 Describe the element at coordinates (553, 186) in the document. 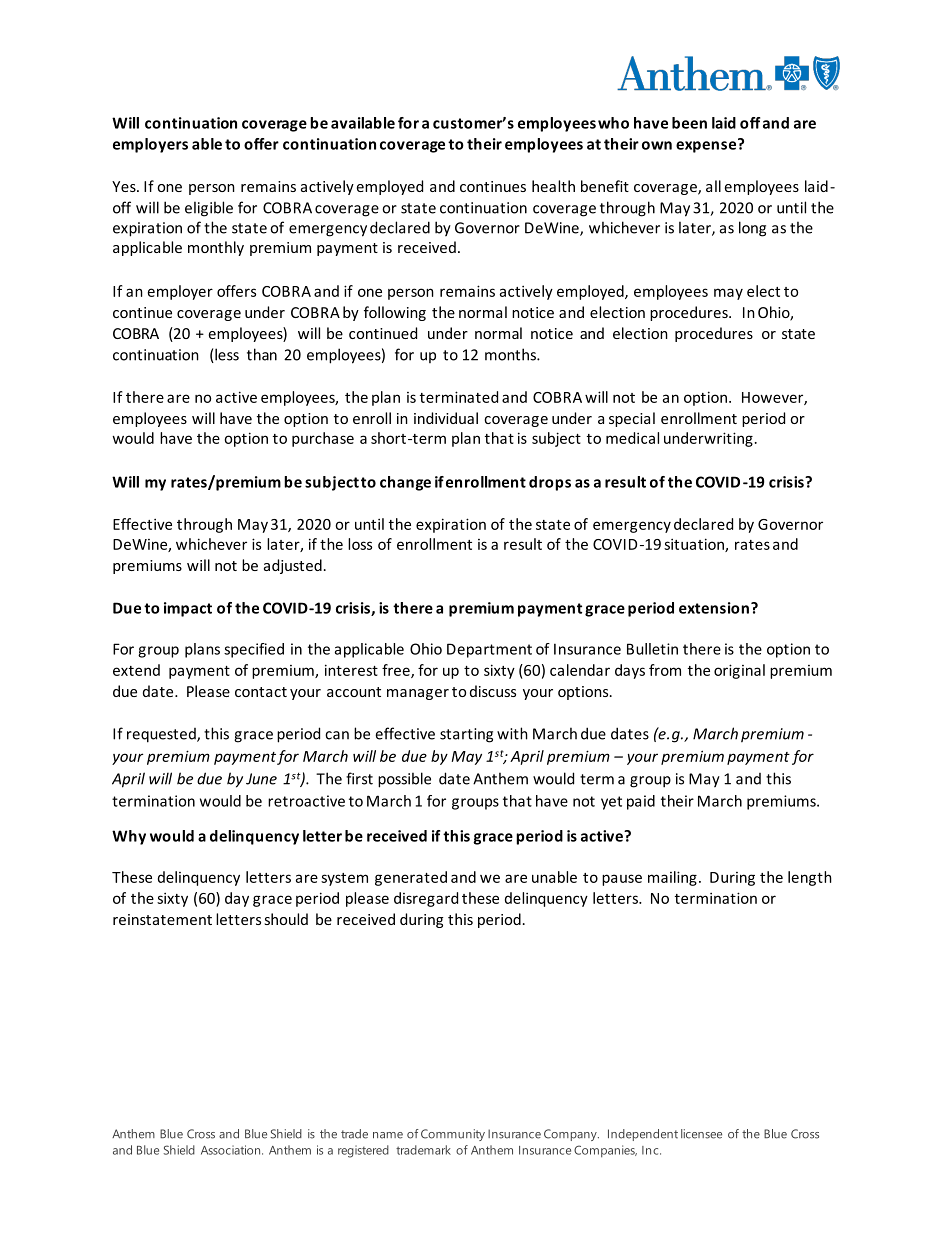

I see `health` at that location.
